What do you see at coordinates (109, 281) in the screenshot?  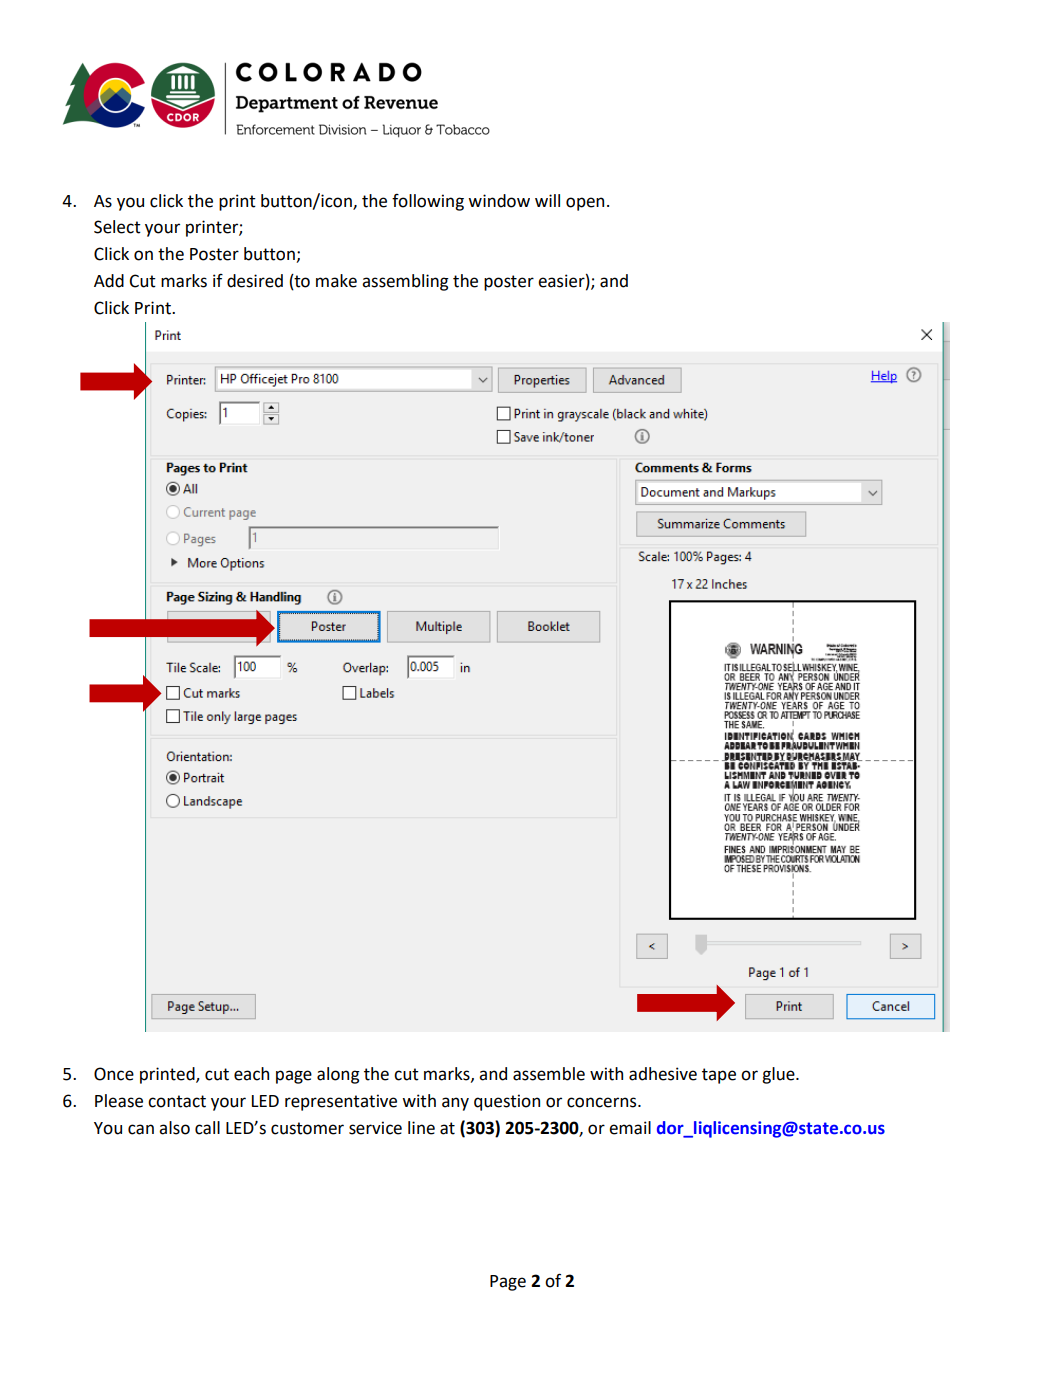 I see `Add` at bounding box center [109, 281].
